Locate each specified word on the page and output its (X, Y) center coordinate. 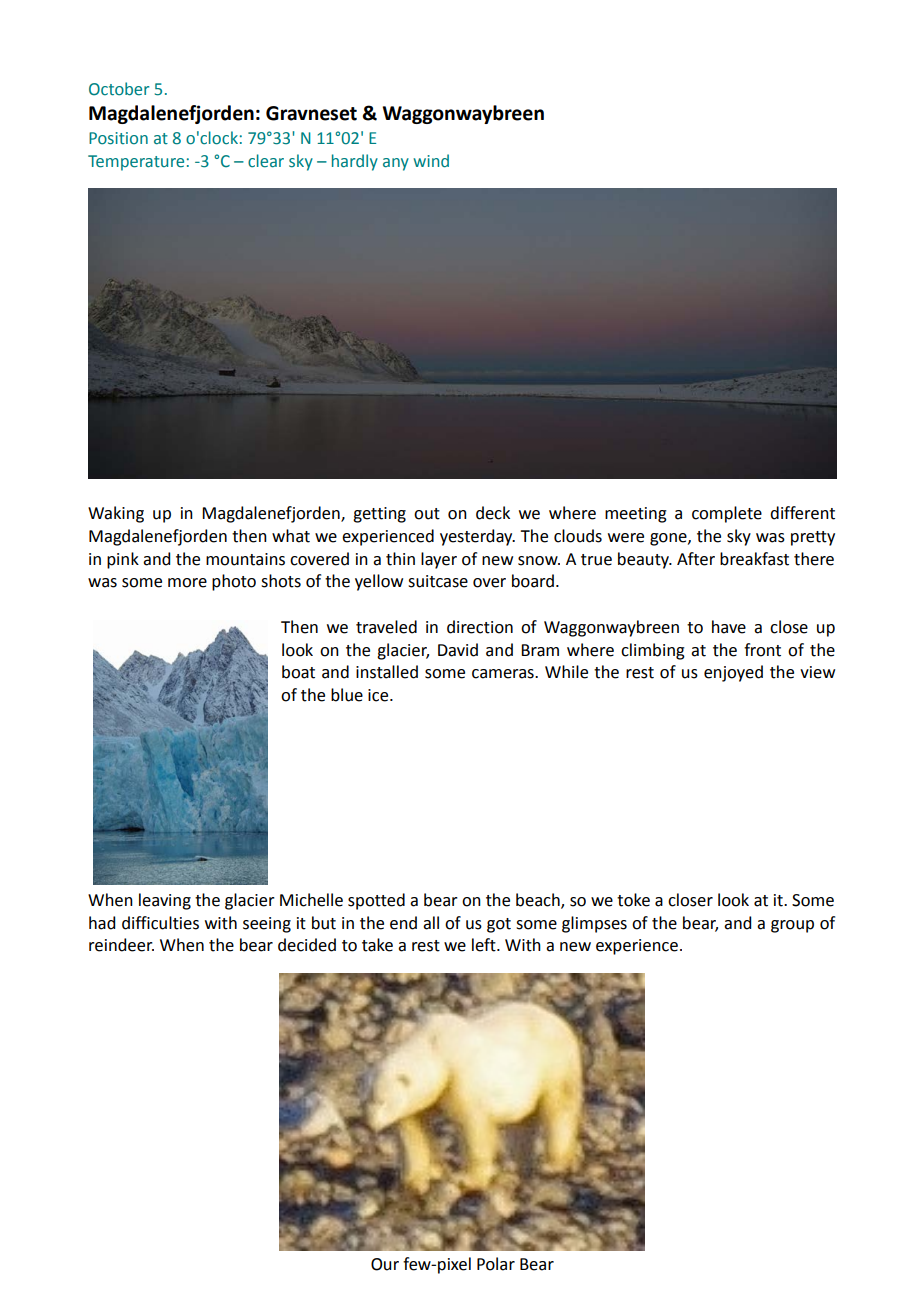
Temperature (136, 163)
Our (385, 1264)
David (458, 650)
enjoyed (733, 673)
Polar (496, 1264)
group (792, 926)
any (396, 164)
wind (431, 161)
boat (298, 672)
